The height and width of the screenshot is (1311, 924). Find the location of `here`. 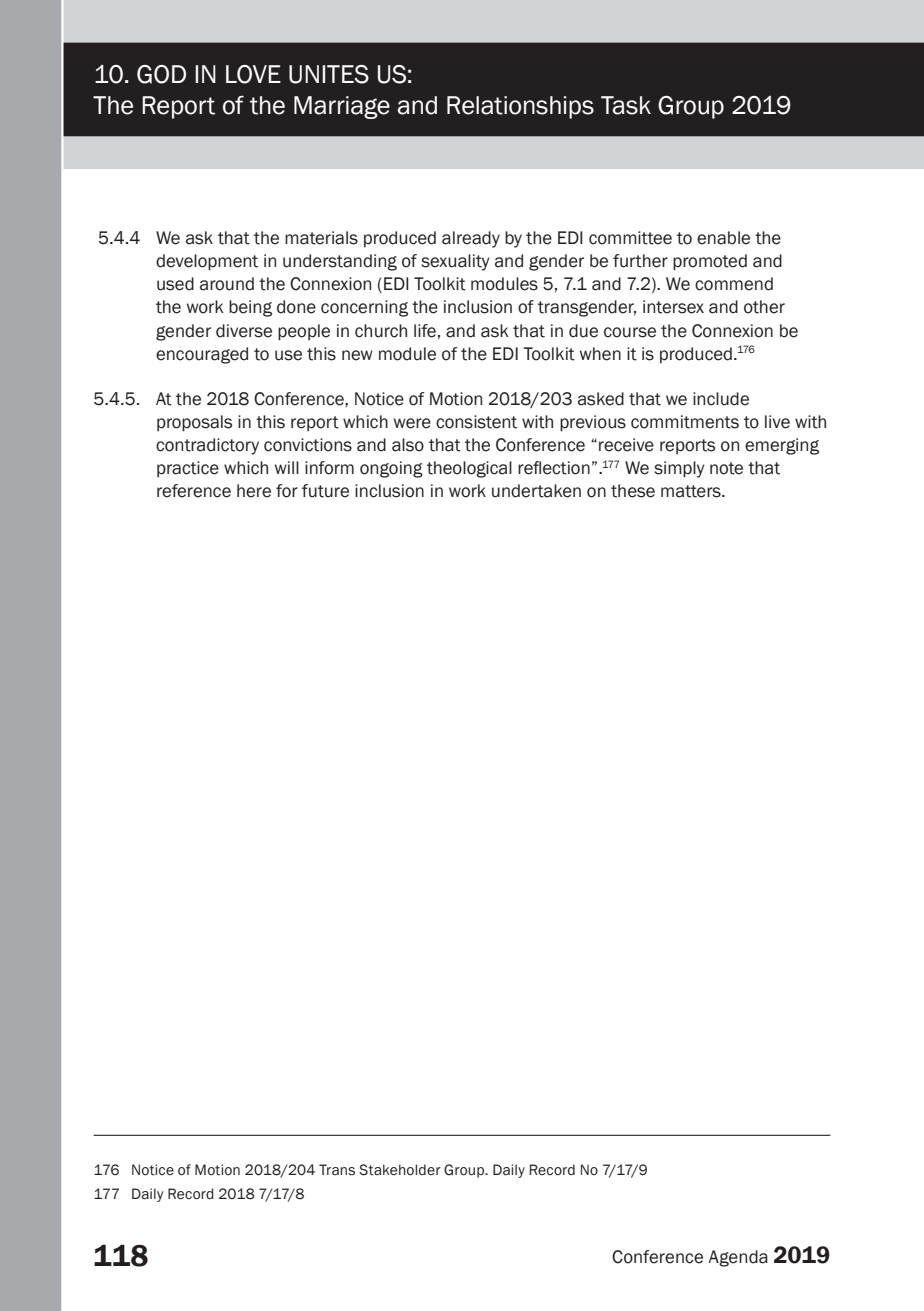

here is located at coordinates (254, 491).
